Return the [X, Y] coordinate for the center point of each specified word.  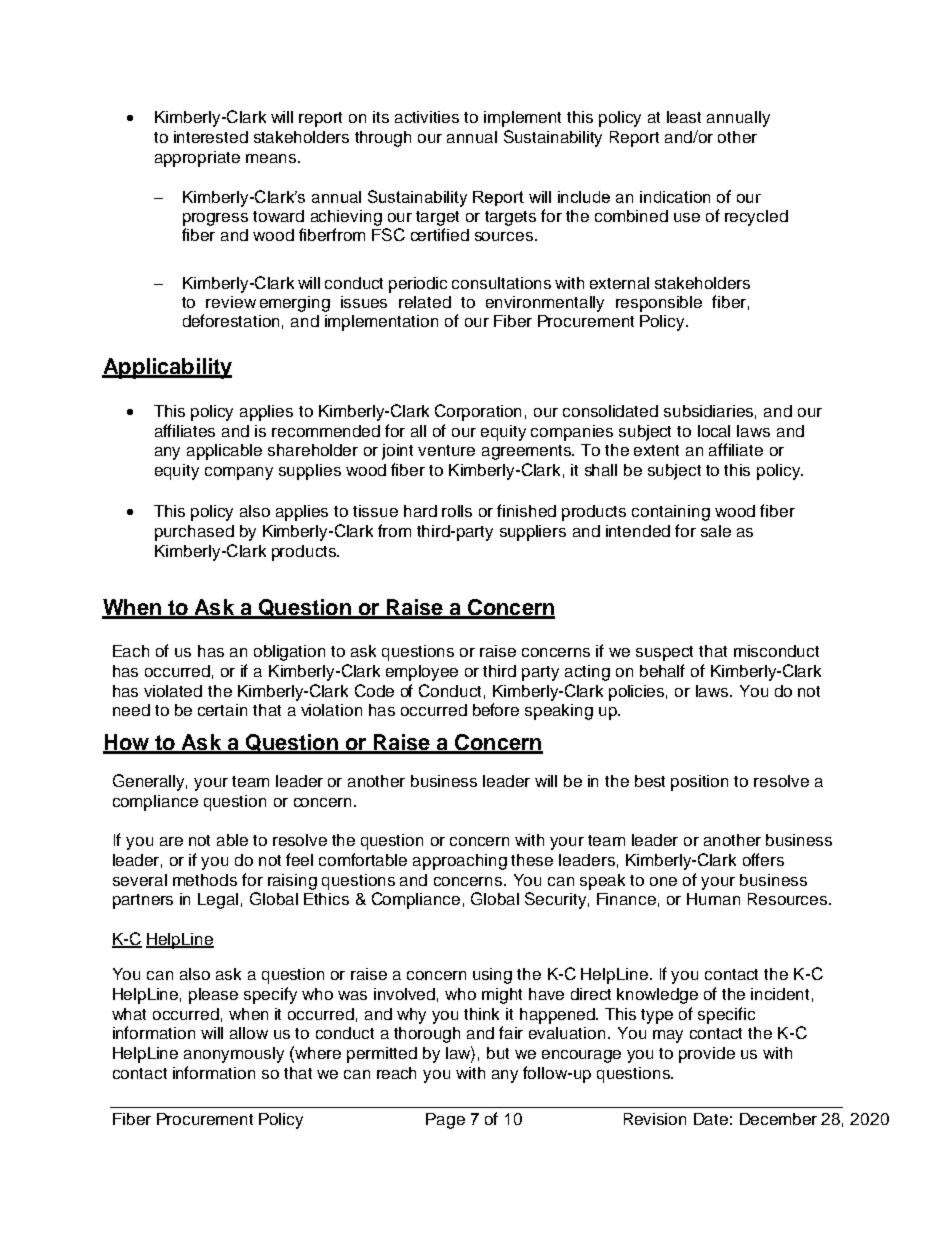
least [684, 117]
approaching [460, 862]
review [231, 302]
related [425, 302]
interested [211, 137]
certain [222, 710]
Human [713, 899]
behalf [662, 670]
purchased [194, 533]
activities [427, 117]
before [496, 709]
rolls [457, 511]
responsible [659, 304]
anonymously [234, 1055]
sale [716, 531]
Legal [218, 901]
